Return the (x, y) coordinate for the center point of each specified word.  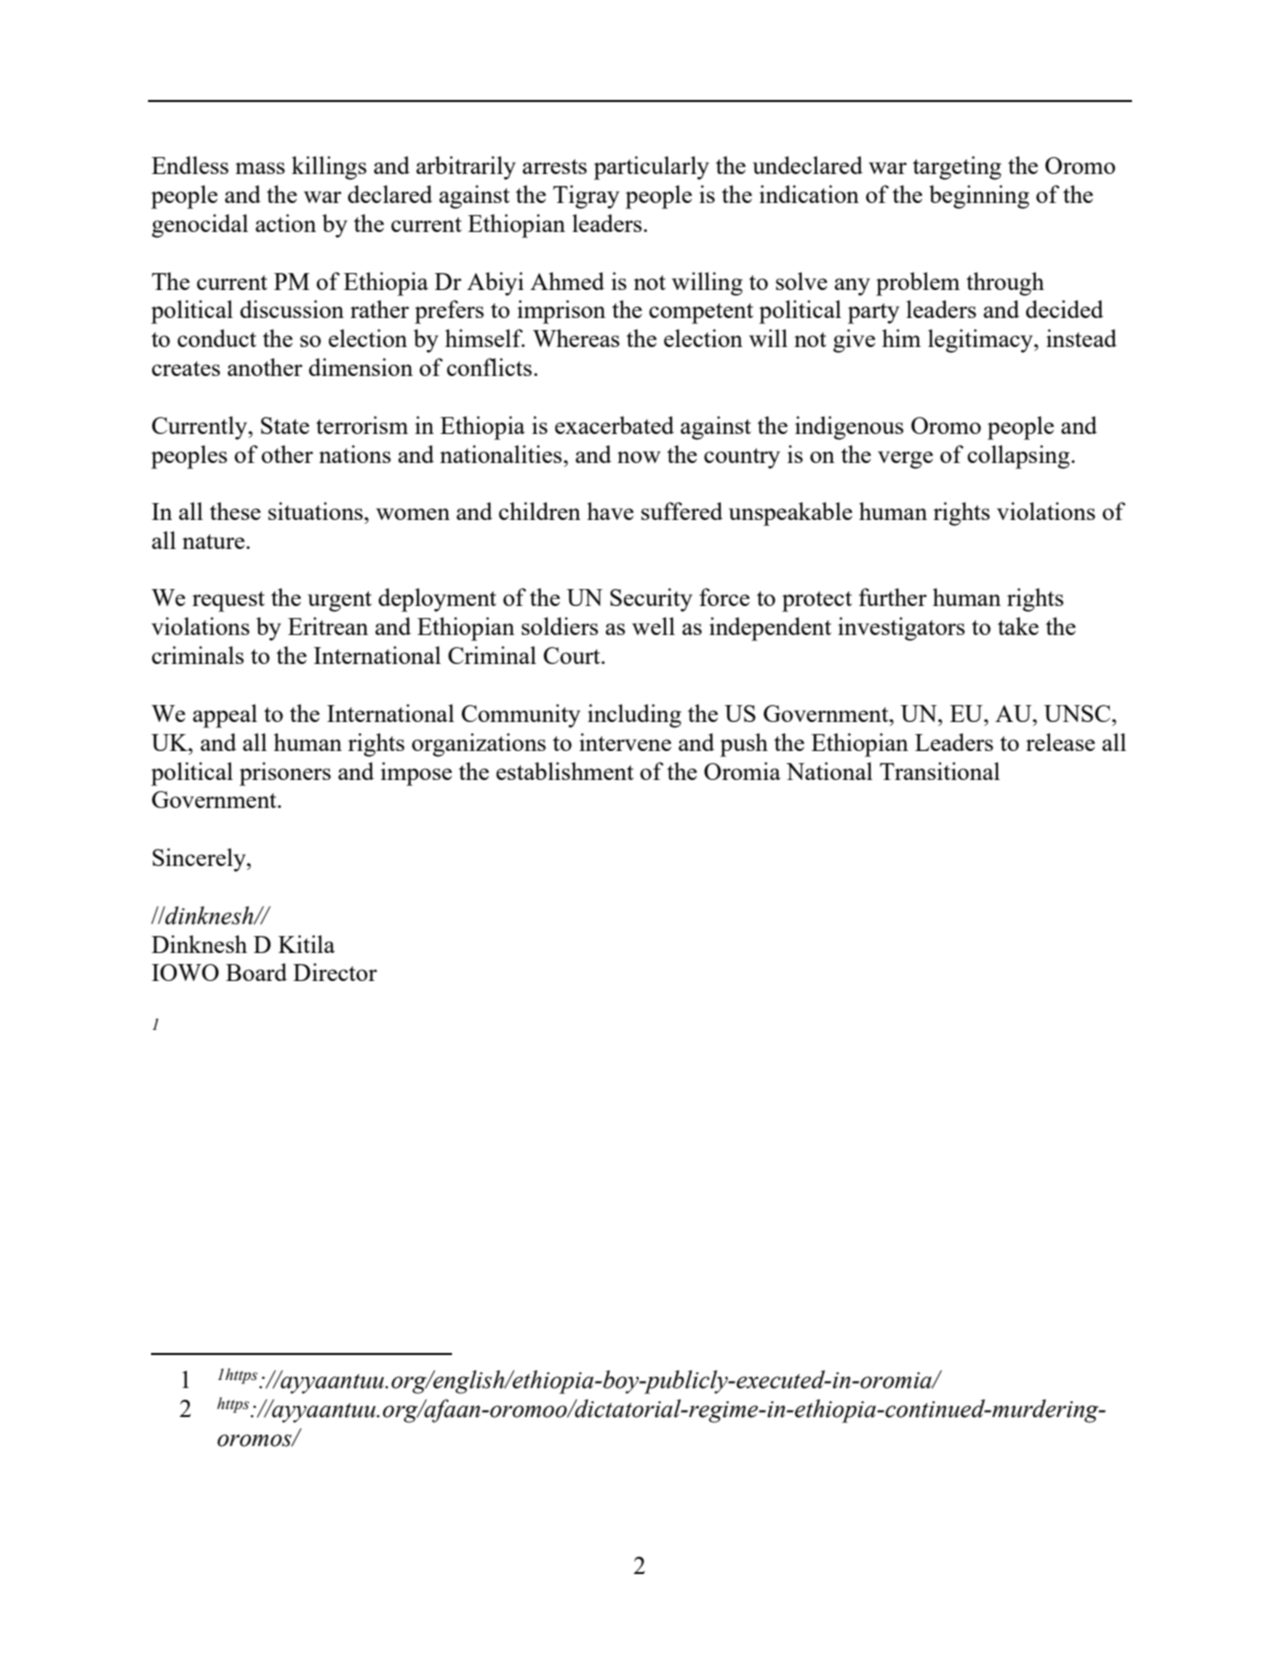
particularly (651, 168)
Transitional (940, 771)
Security (651, 600)
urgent (340, 601)
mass (260, 168)
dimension (361, 367)
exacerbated (614, 425)
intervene (625, 742)
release (1060, 742)
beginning (979, 197)
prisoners (285, 774)
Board (256, 972)
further (893, 597)
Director (335, 972)
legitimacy (981, 341)
